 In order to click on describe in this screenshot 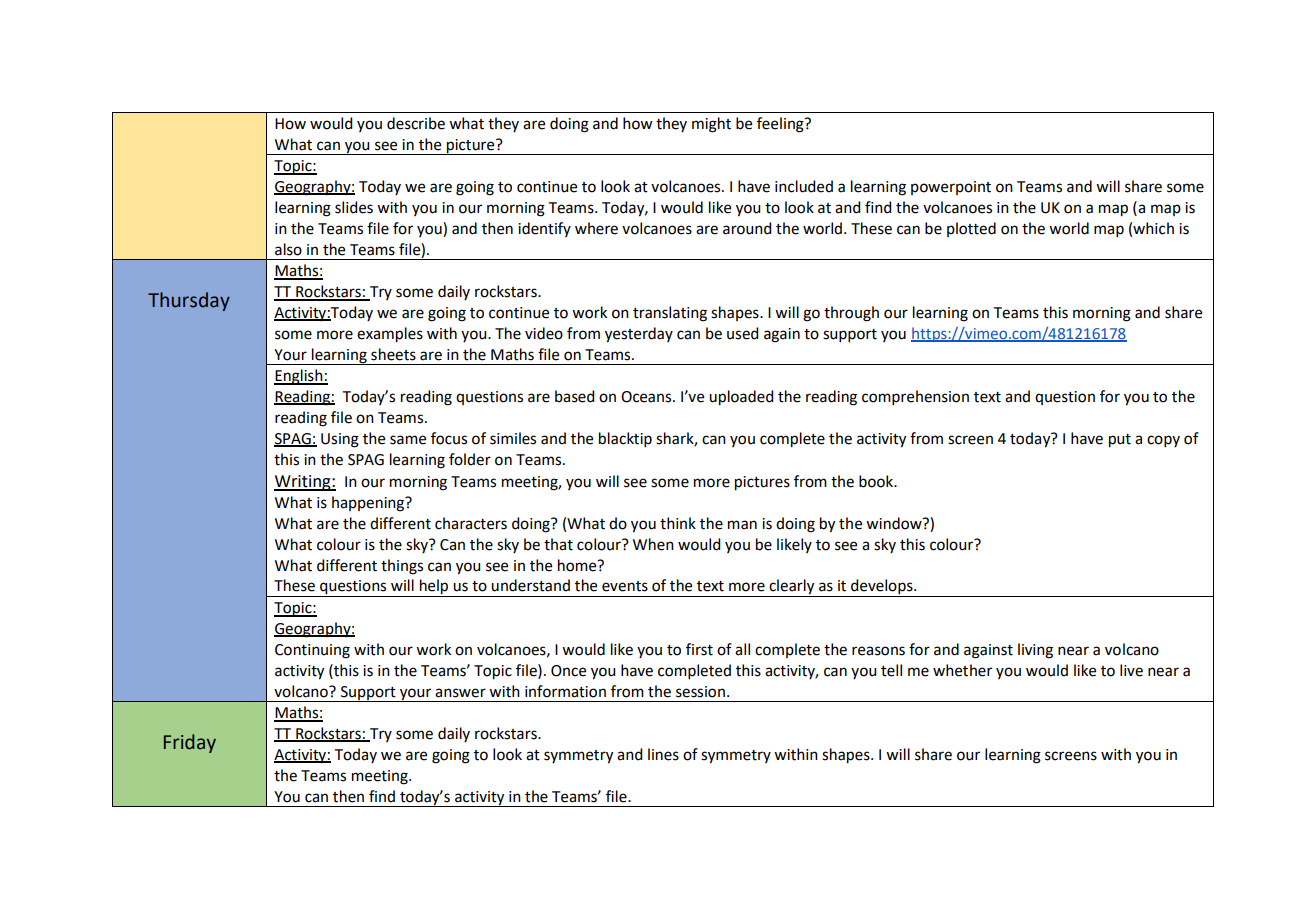, I will do `click(416, 123)`.
